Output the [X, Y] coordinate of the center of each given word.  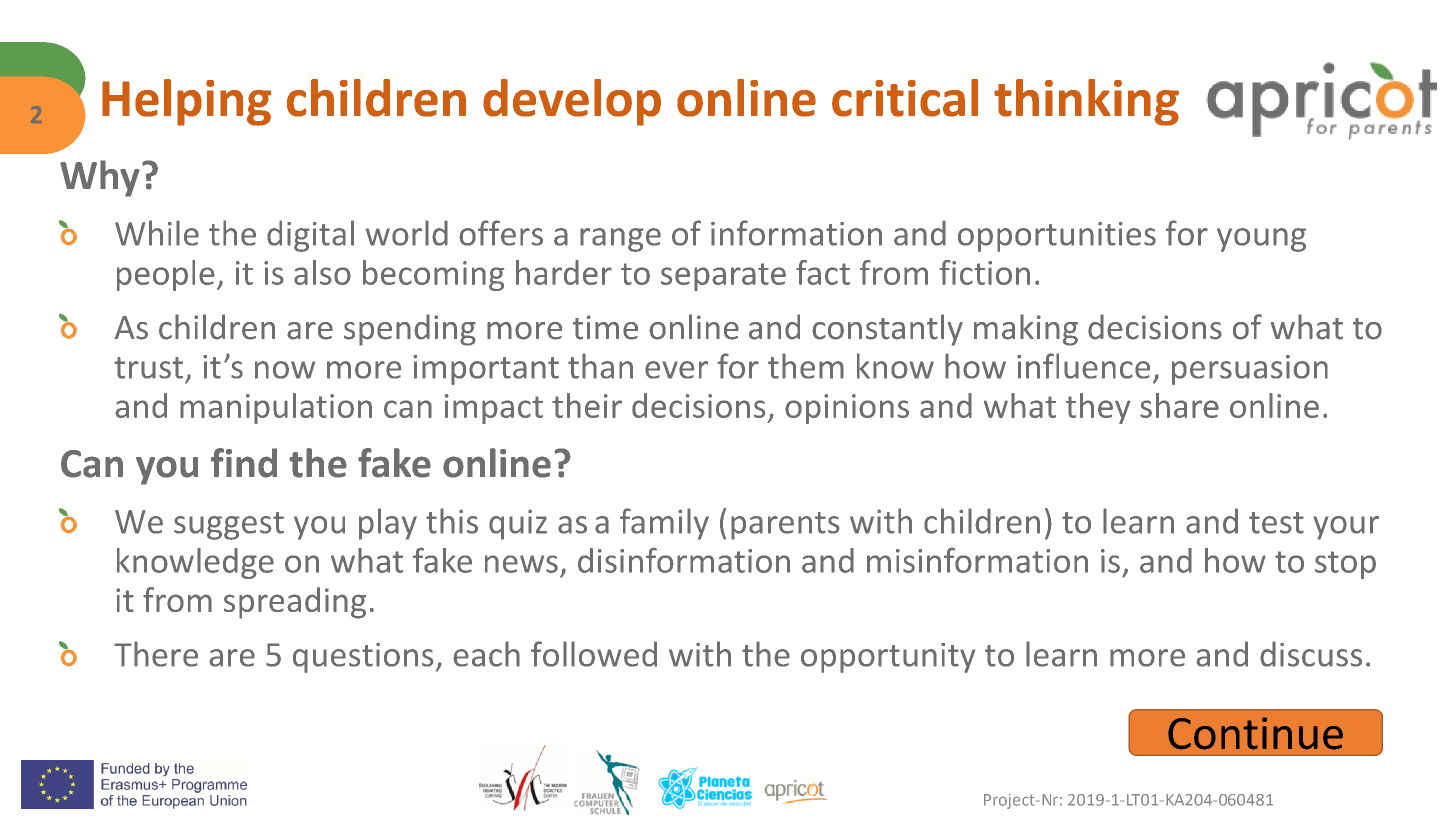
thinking [1086, 102]
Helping [186, 102]
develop [572, 102]
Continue [1255, 733]
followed [594, 654]
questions [363, 658]
